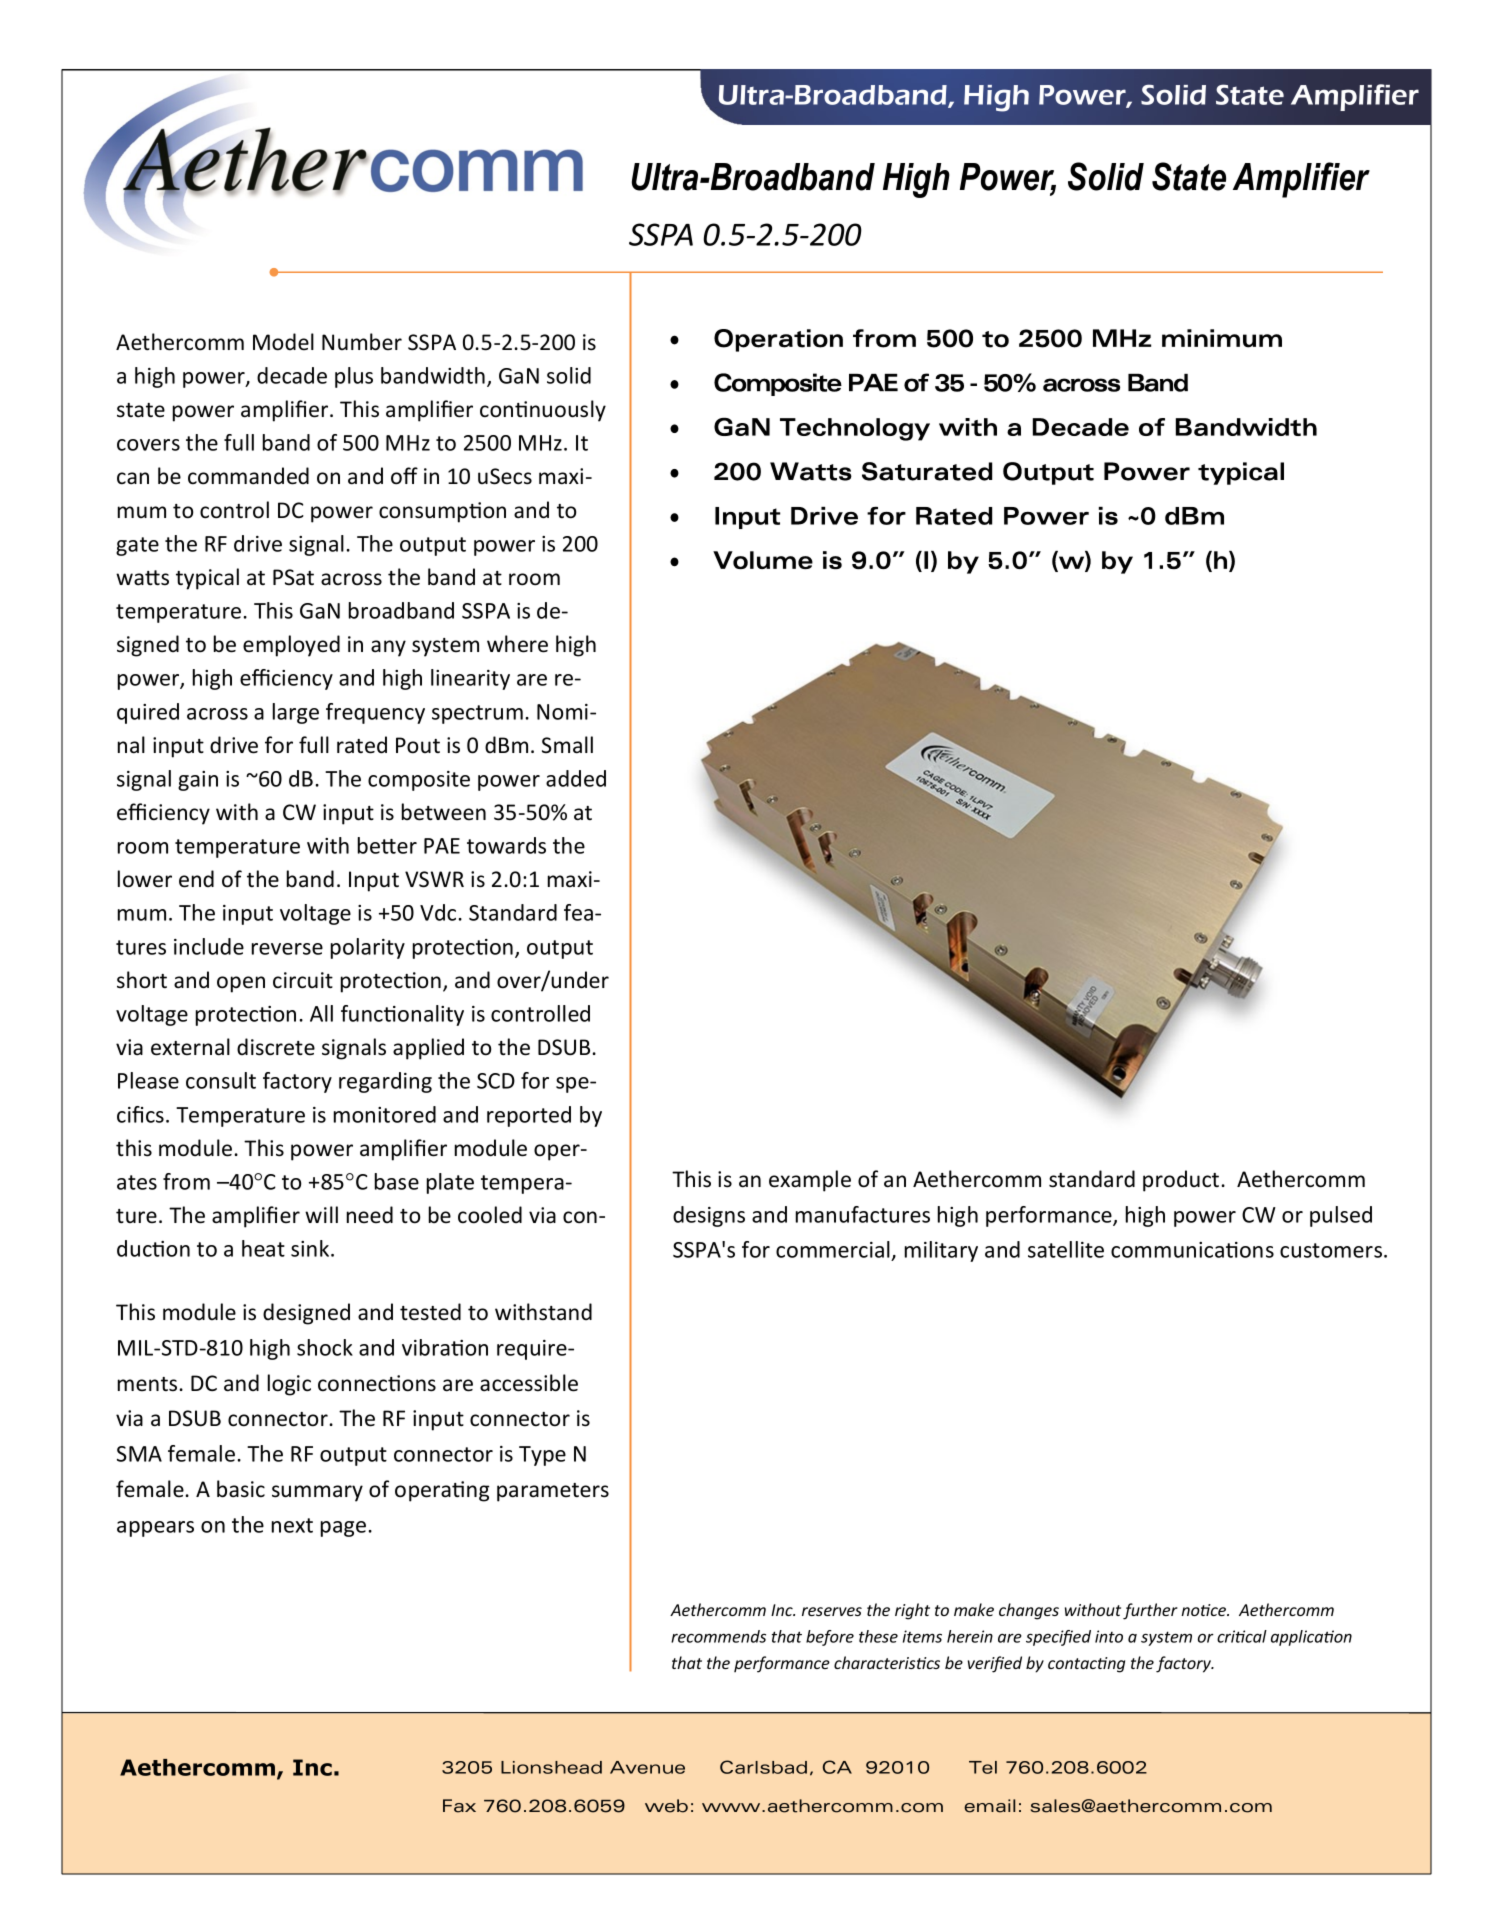 The height and width of the image is (1927, 1489). What do you see at coordinates (459, 1806) in the image?
I see `Fax` at bounding box center [459, 1806].
